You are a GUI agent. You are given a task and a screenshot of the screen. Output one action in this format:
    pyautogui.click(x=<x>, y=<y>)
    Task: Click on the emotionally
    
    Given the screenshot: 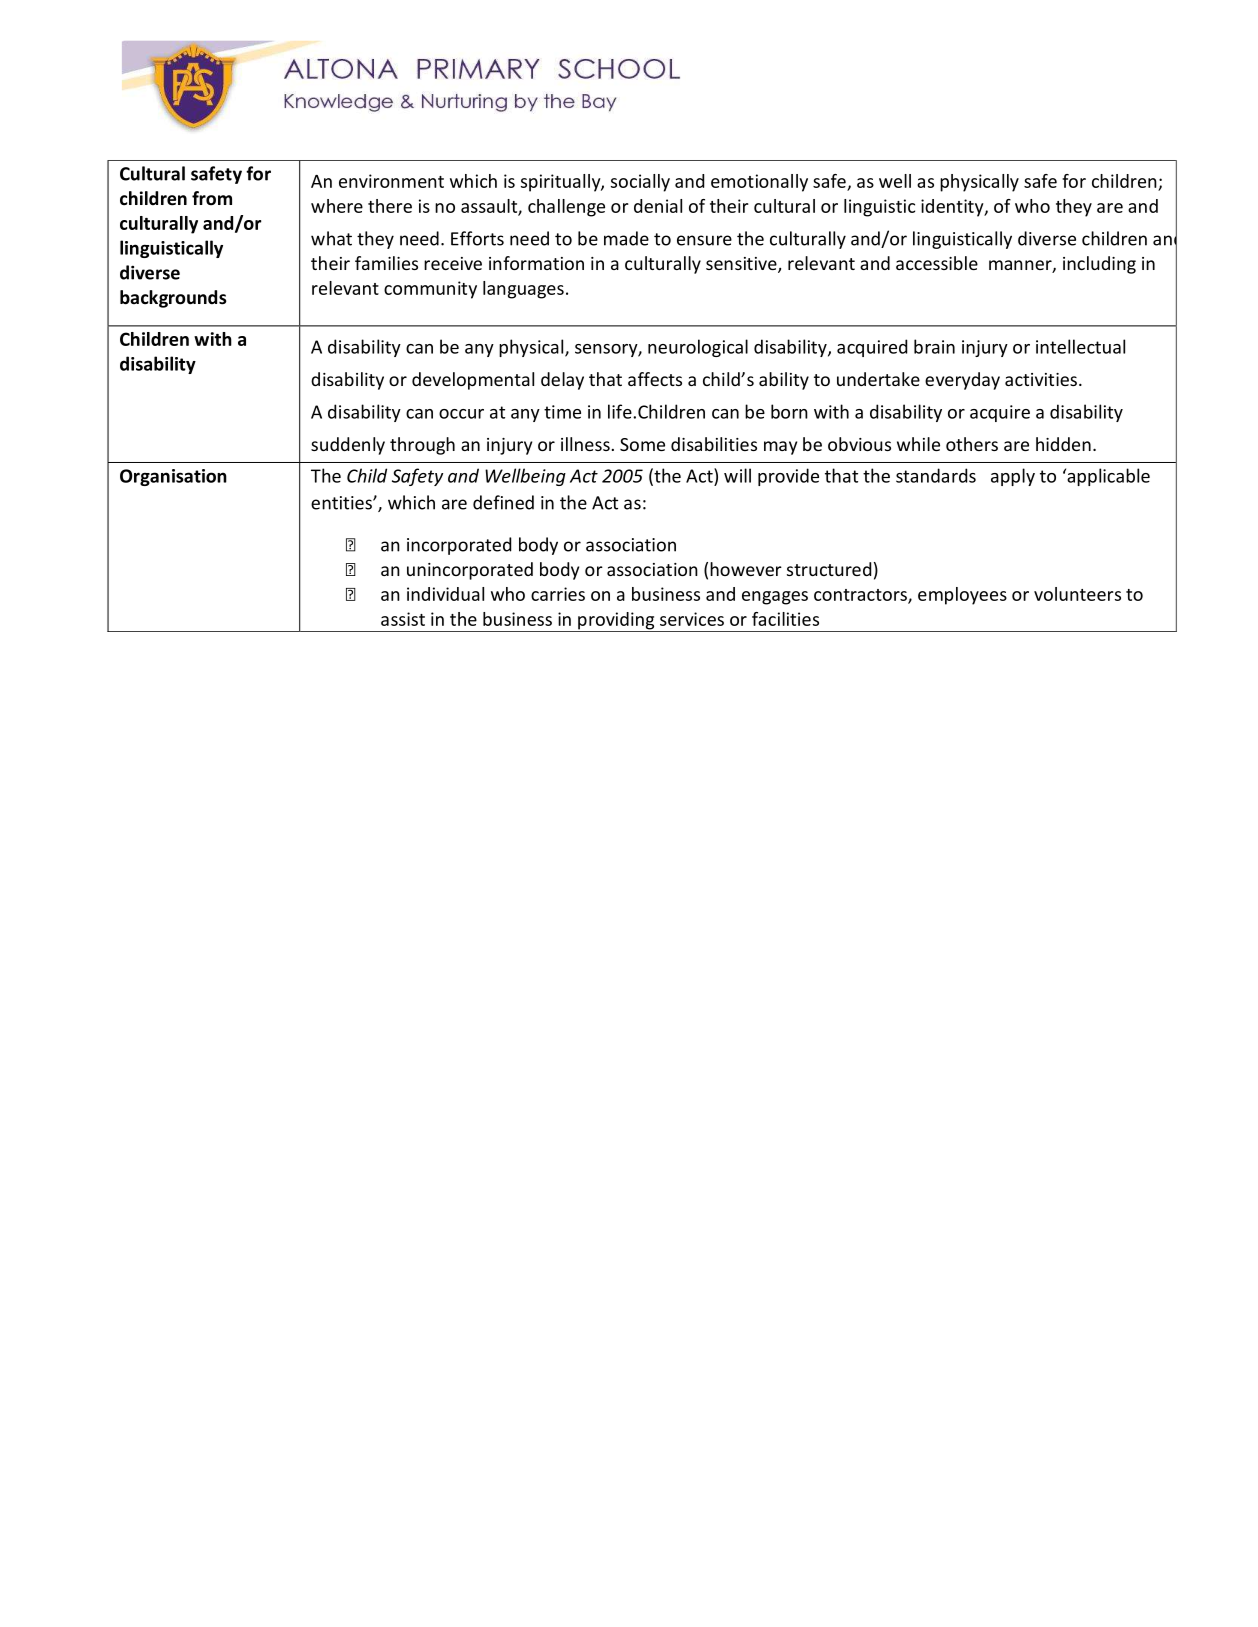 What is the action you would take?
    pyautogui.click(x=759, y=183)
